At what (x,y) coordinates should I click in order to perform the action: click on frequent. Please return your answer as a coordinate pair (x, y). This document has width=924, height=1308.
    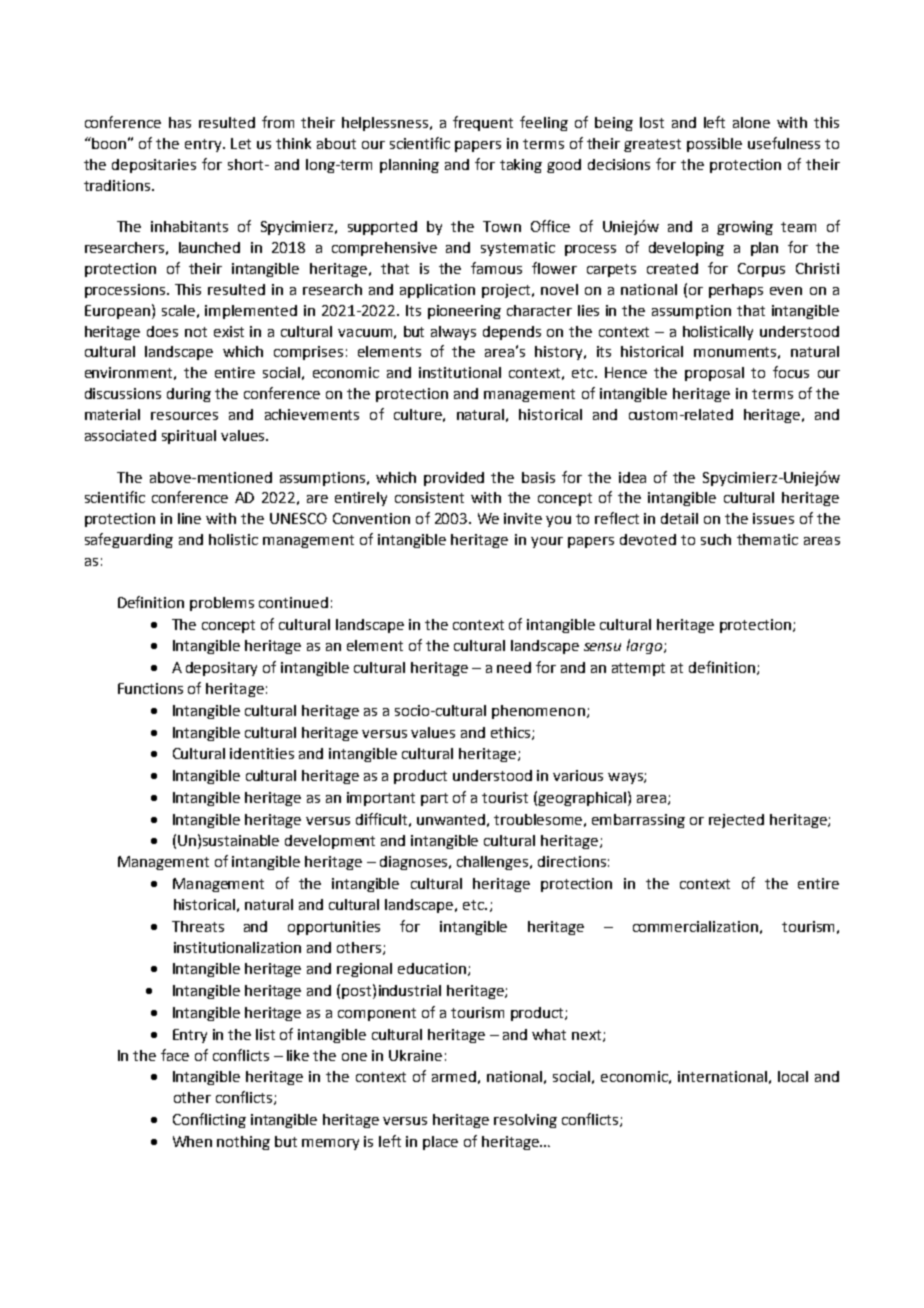
    Looking at the image, I should click on (483, 123).
